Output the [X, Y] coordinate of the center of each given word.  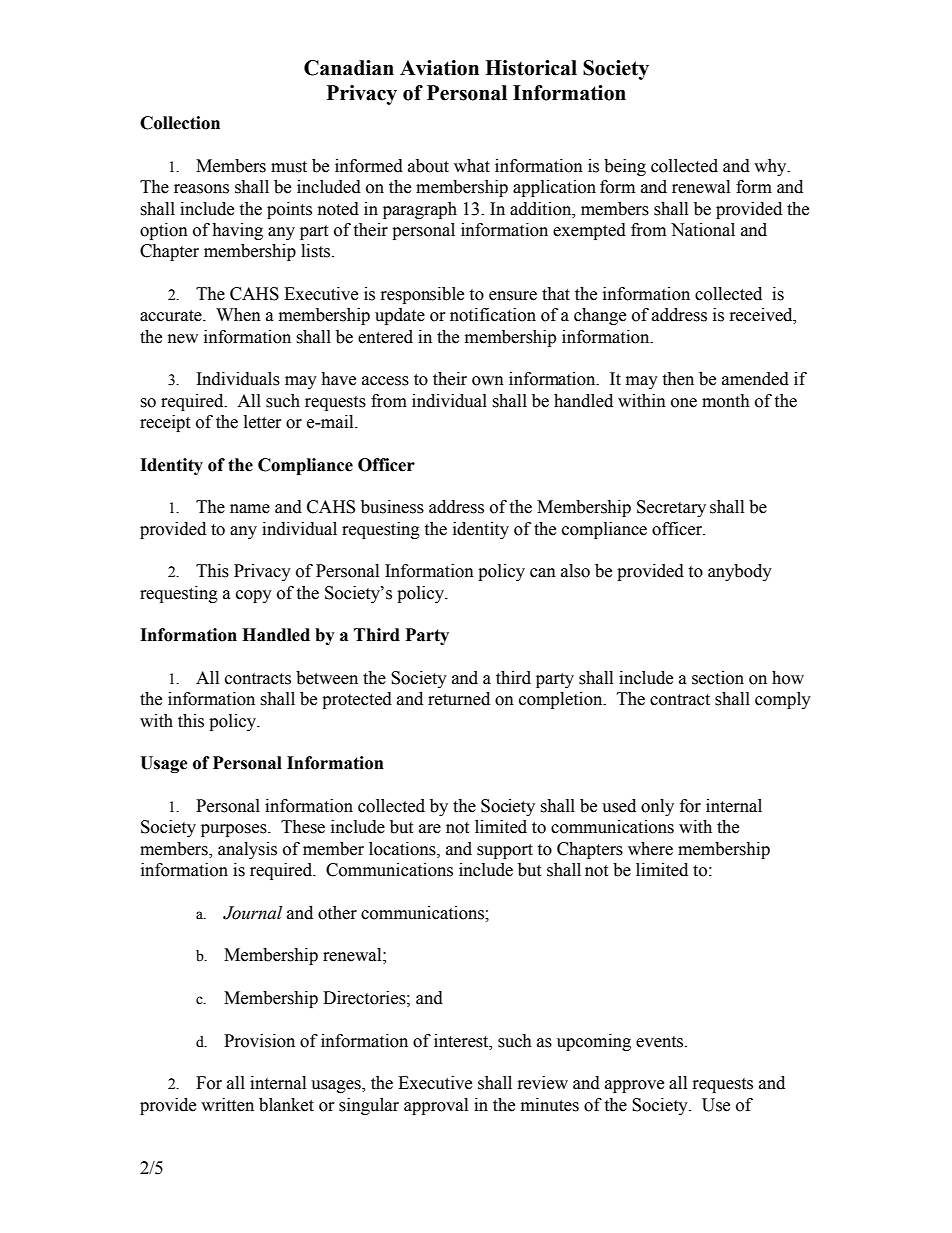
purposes [235, 830]
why [771, 167]
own [488, 381]
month [726, 401]
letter [263, 422]
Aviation [439, 68]
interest [462, 1041]
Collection [180, 123]
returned [459, 699]
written [227, 1105]
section [718, 678]
